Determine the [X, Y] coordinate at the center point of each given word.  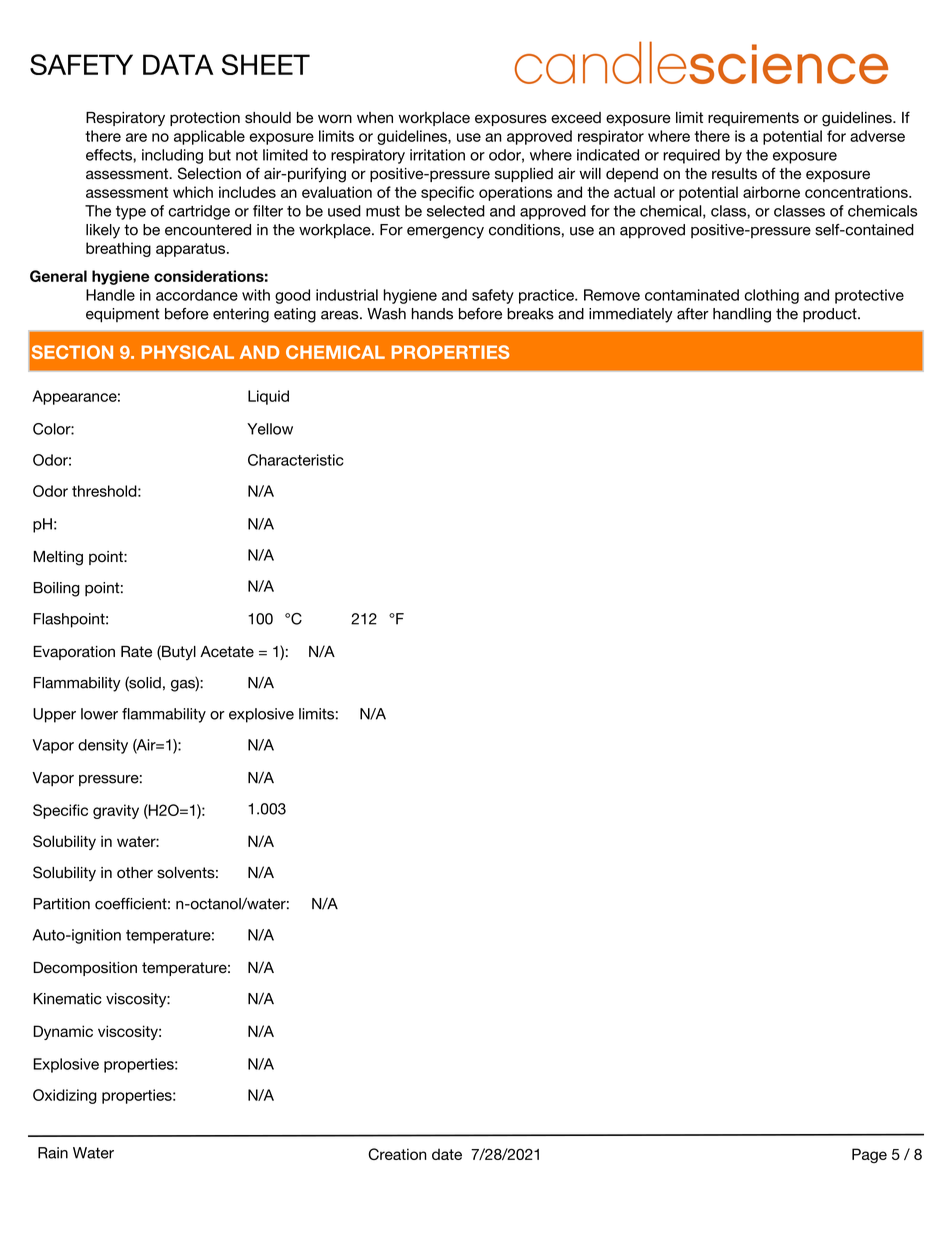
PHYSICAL [188, 352]
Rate [136, 652]
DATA [178, 64]
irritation [437, 155]
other [135, 873]
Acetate [227, 652]
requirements [753, 119]
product [831, 315]
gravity [116, 811]
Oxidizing [65, 1096]
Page [869, 1155]
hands [432, 314]
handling [742, 315]
